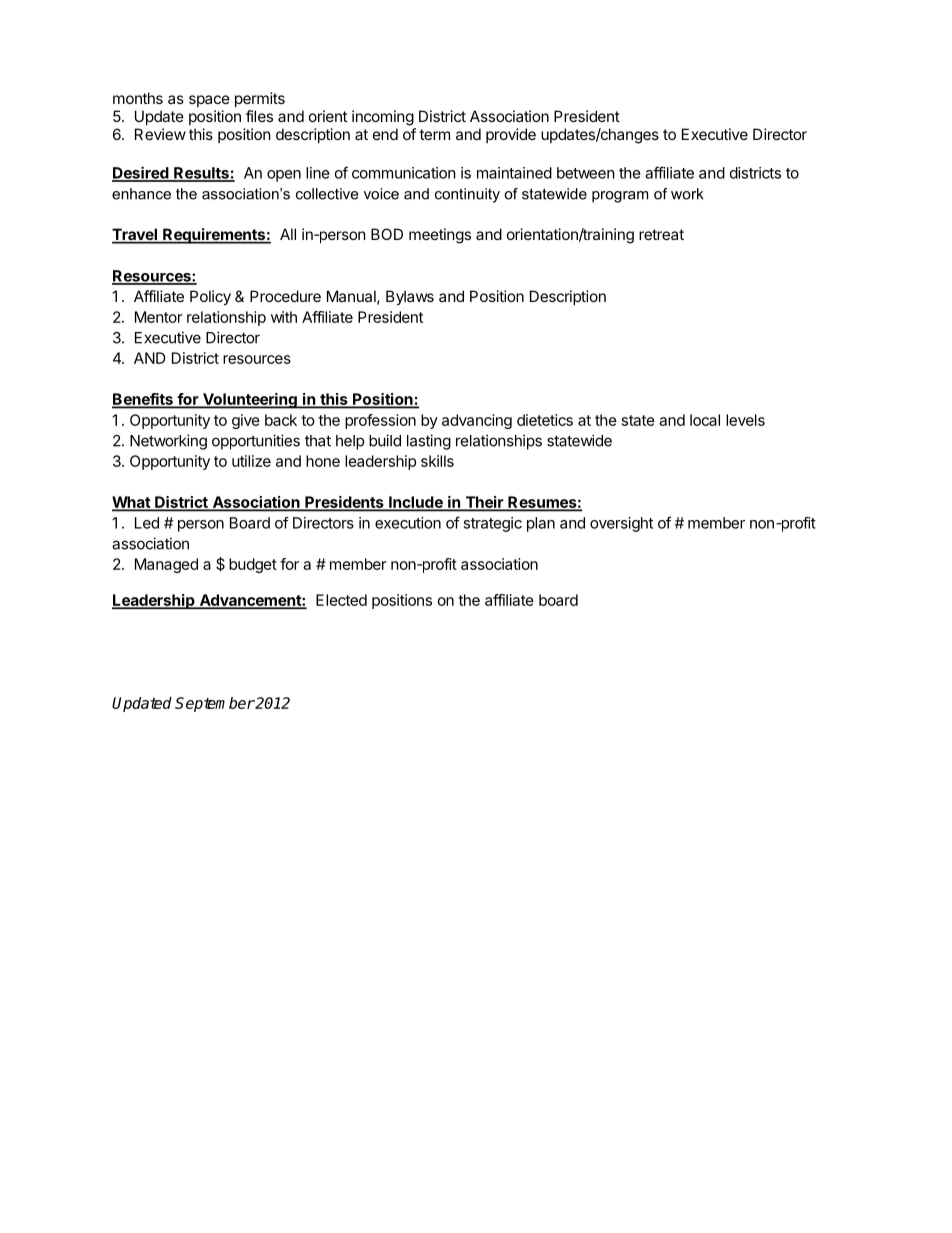 This page has width=952, height=1233. Describe the element at coordinates (250, 401) in the page. I see `Volunteering` at that location.
